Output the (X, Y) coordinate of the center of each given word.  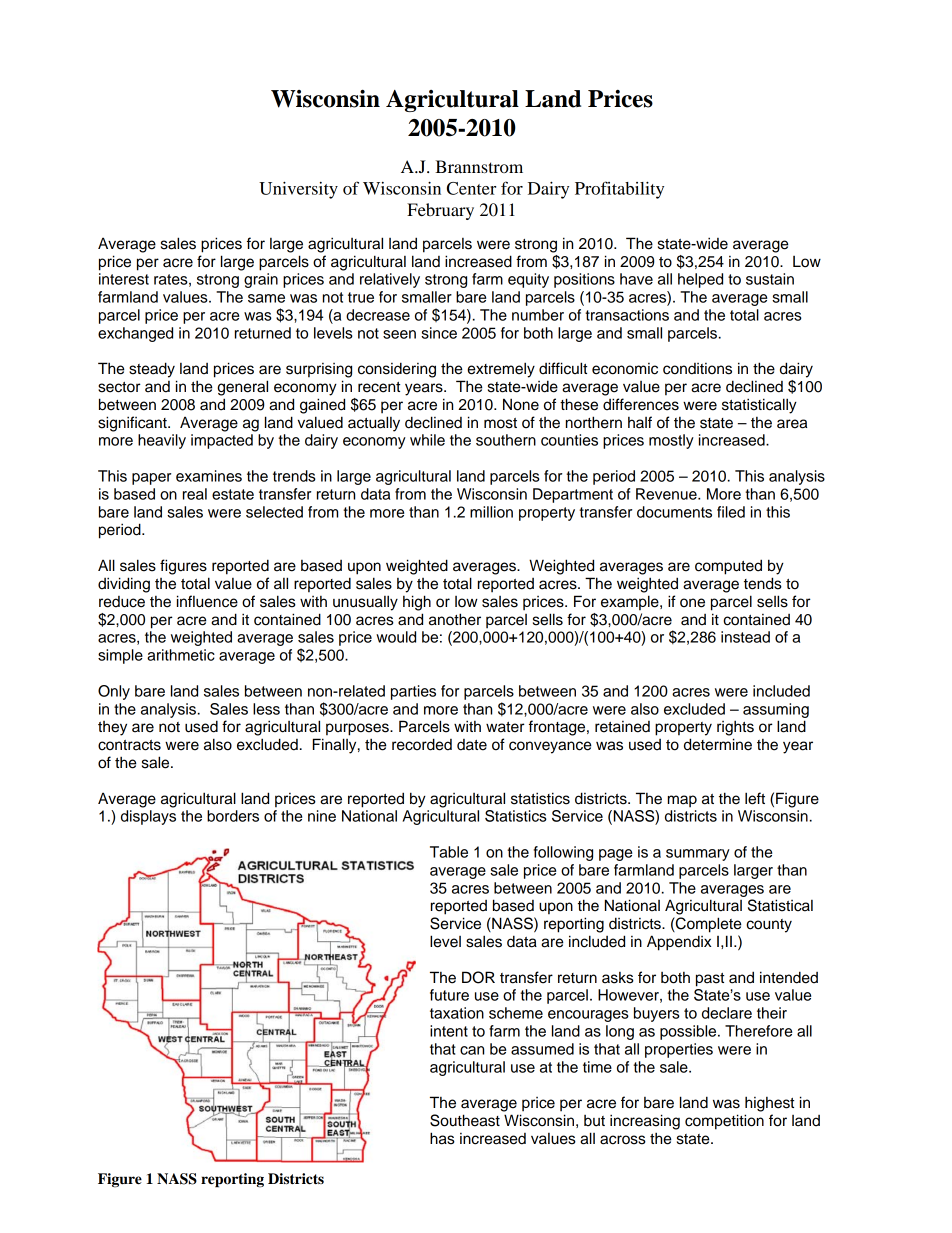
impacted (222, 441)
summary (698, 855)
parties (413, 692)
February (440, 211)
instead (745, 637)
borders (233, 816)
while (427, 440)
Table (449, 852)
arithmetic (181, 655)
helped (700, 280)
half (640, 422)
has (442, 1138)
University (298, 190)
